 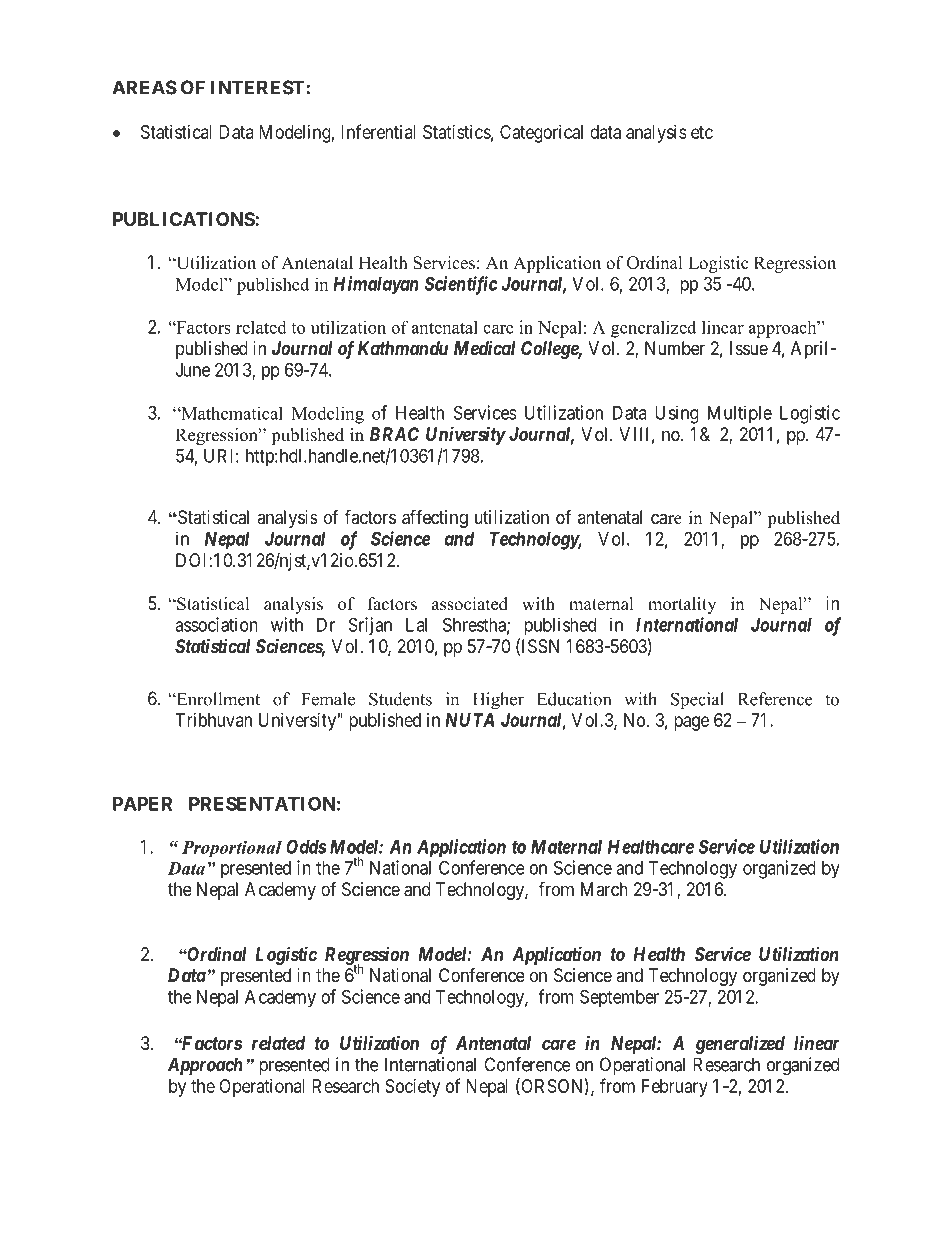 I want to click on Medical, so click(x=484, y=348).
